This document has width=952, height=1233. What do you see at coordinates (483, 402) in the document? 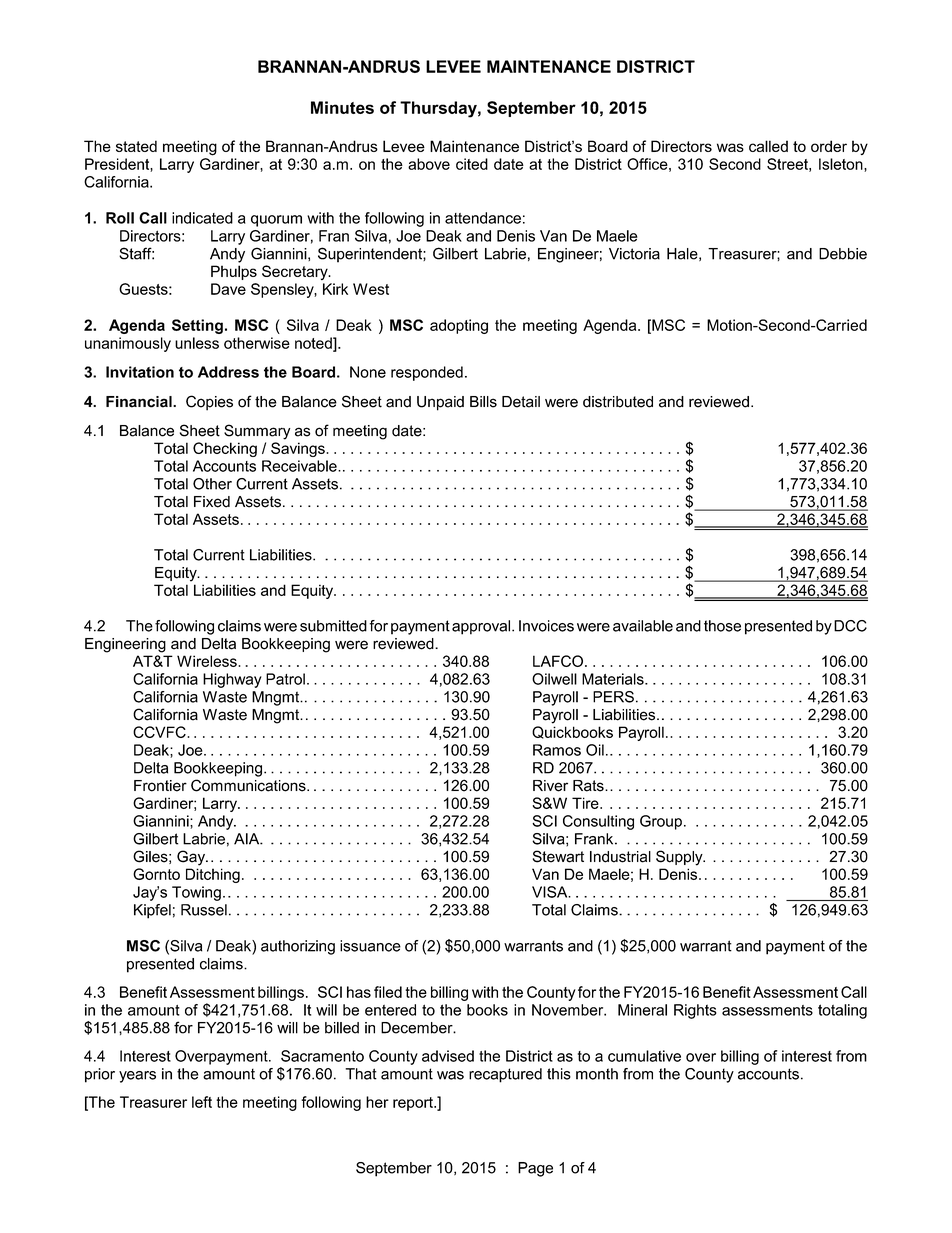
I see `Bills` at bounding box center [483, 402].
